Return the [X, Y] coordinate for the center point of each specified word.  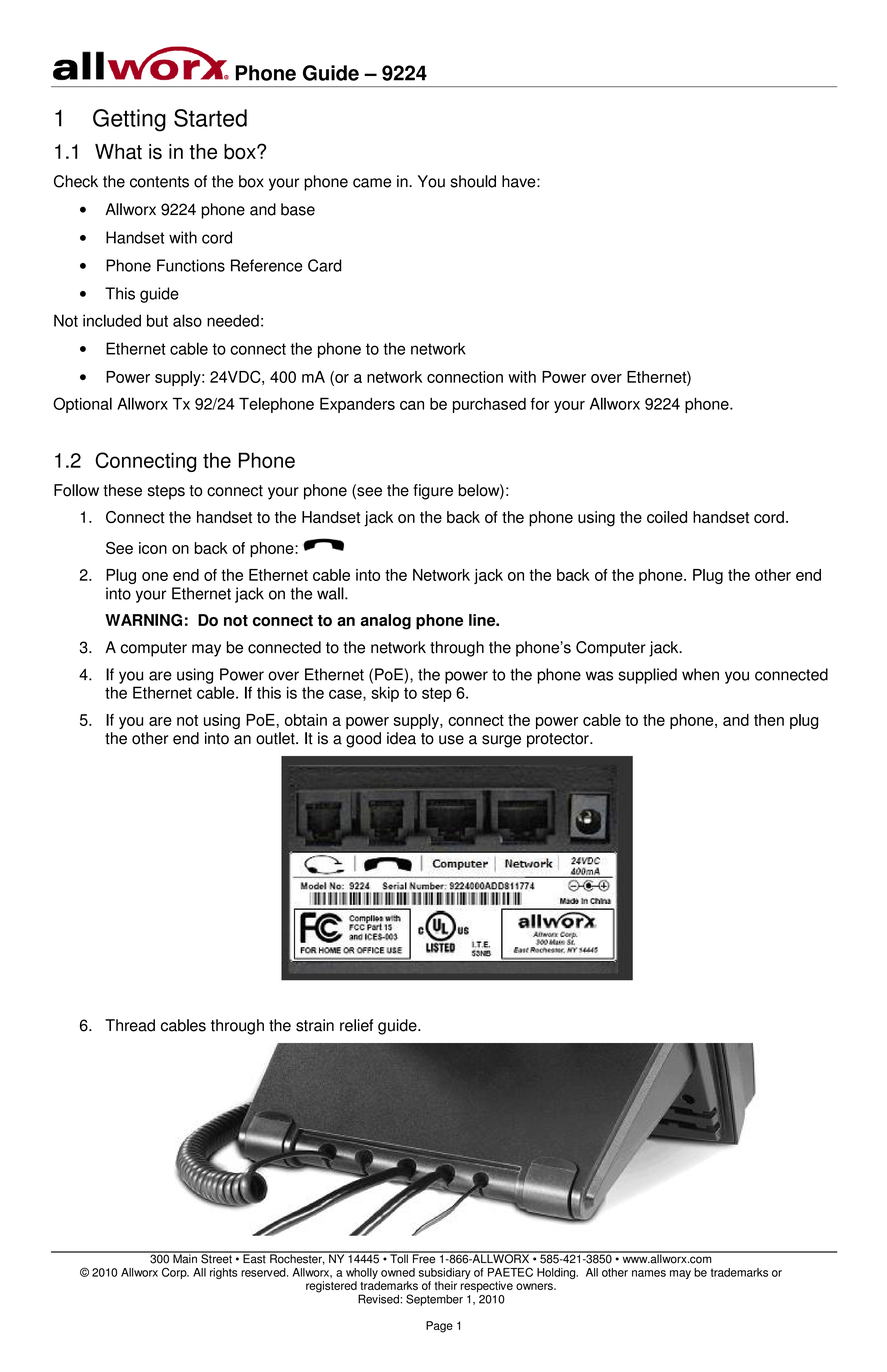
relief [356, 1025]
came [372, 183]
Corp [175, 1273]
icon [153, 548]
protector [559, 740]
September [434, 1300]
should [473, 181]
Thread [130, 1025]
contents [159, 182]
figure [433, 492]
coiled [667, 517]
